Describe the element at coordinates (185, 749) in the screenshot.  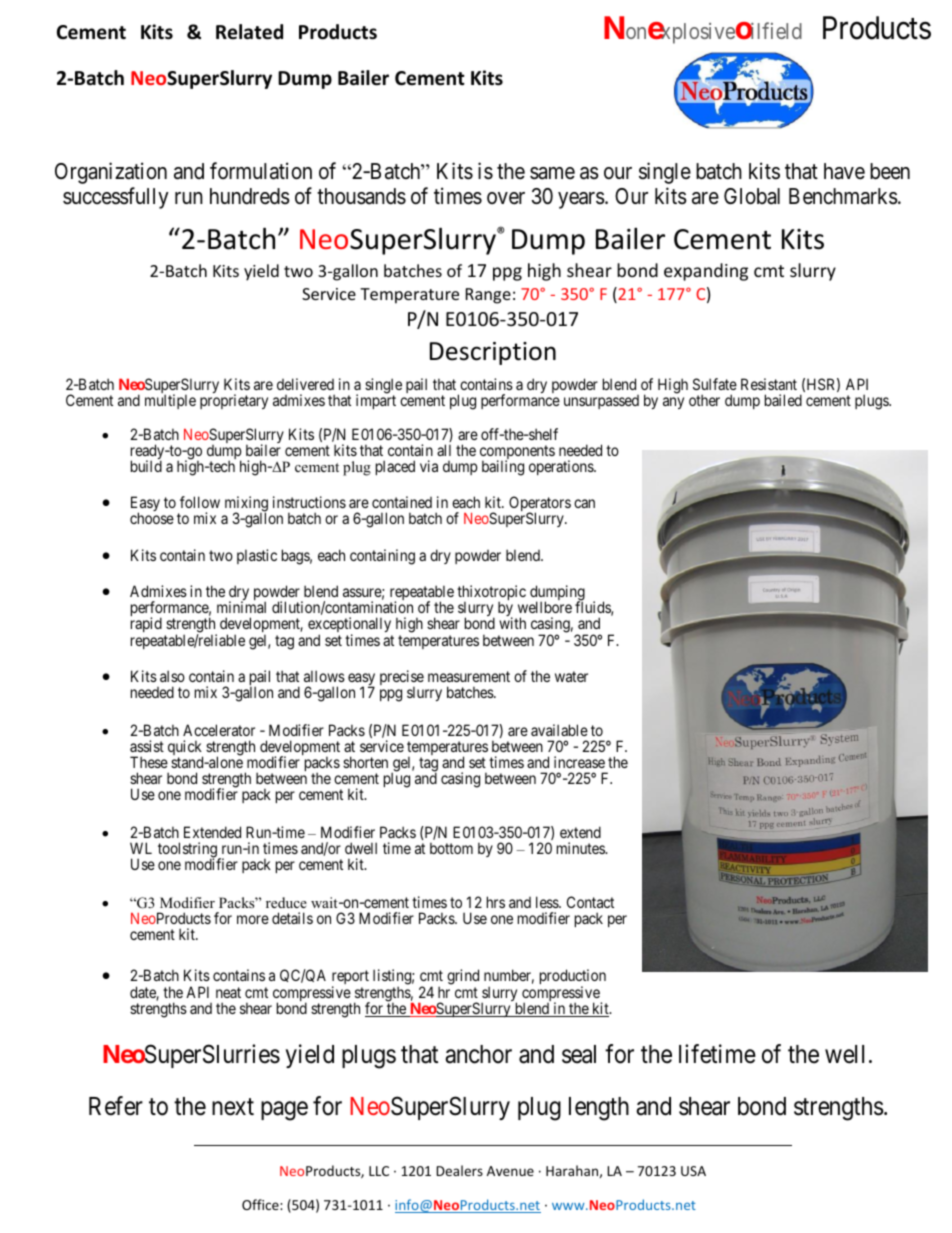
I see `quick` at that location.
